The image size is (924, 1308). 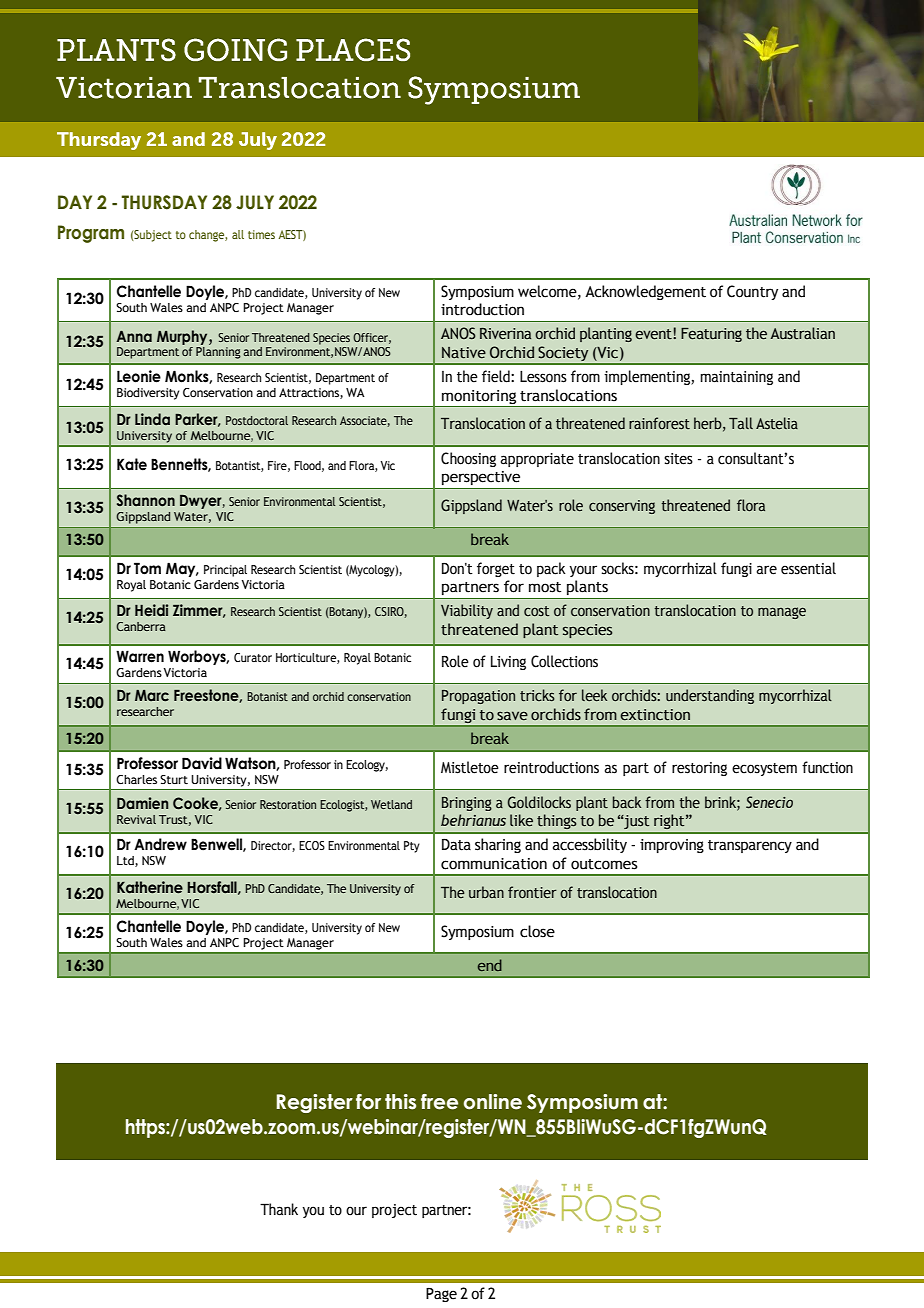 What do you see at coordinates (486, 892) in the image?
I see `urban` at bounding box center [486, 892].
